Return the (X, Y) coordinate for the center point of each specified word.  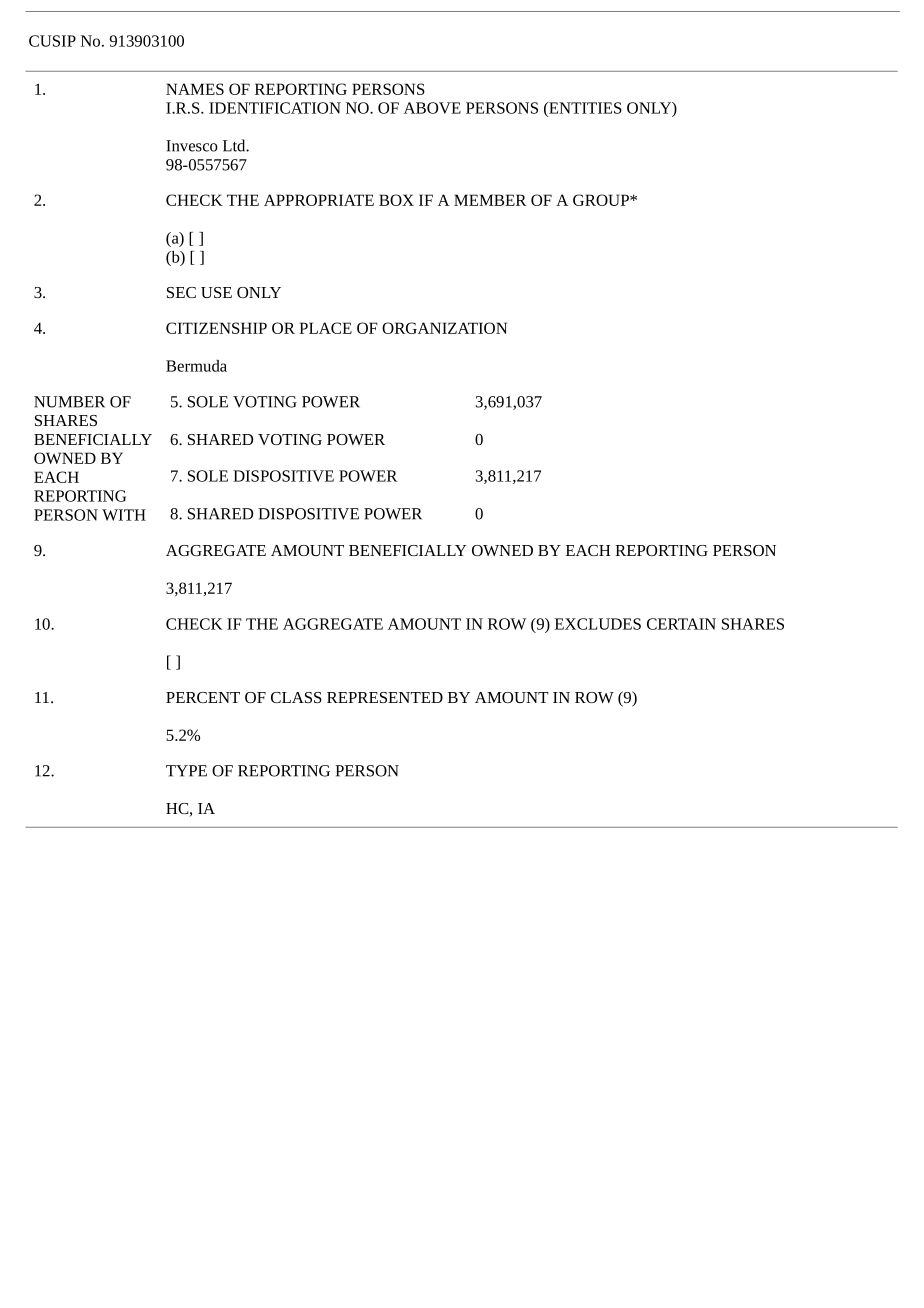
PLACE (325, 328)
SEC (181, 292)
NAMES (195, 89)
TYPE (186, 771)
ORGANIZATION (444, 328)
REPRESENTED (385, 697)
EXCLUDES (598, 624)
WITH (124, 515)
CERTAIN (681, 624)
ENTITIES (584, 109)
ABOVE (432, 108)
